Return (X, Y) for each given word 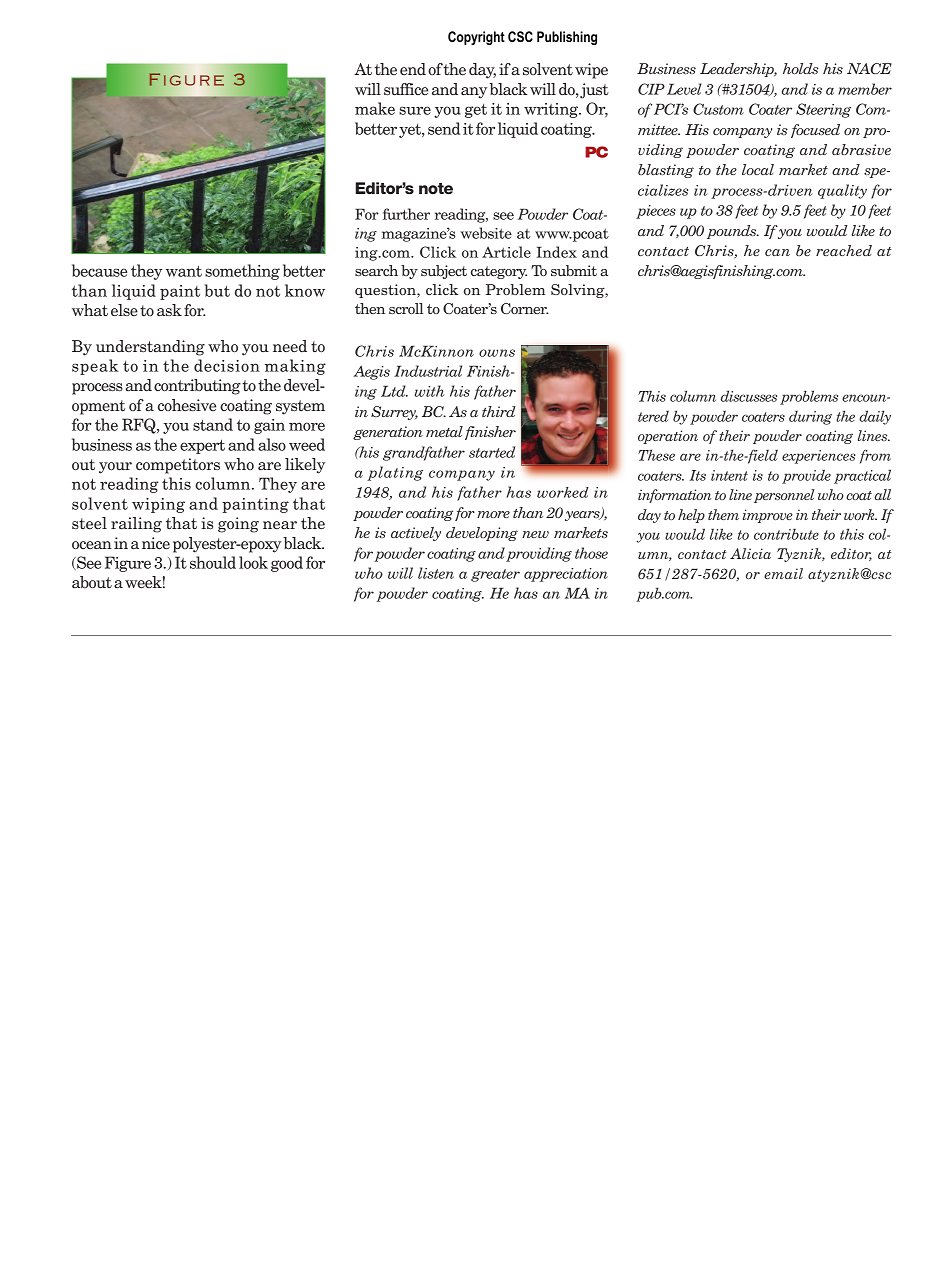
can (777, 252)
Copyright (476, 38)
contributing (197, 387)
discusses (749, 396)
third (499, 411)
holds (801, 68)
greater (495, 575)
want (184, 271)
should (213, 562)
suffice (406, 89)
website (486, 233)
